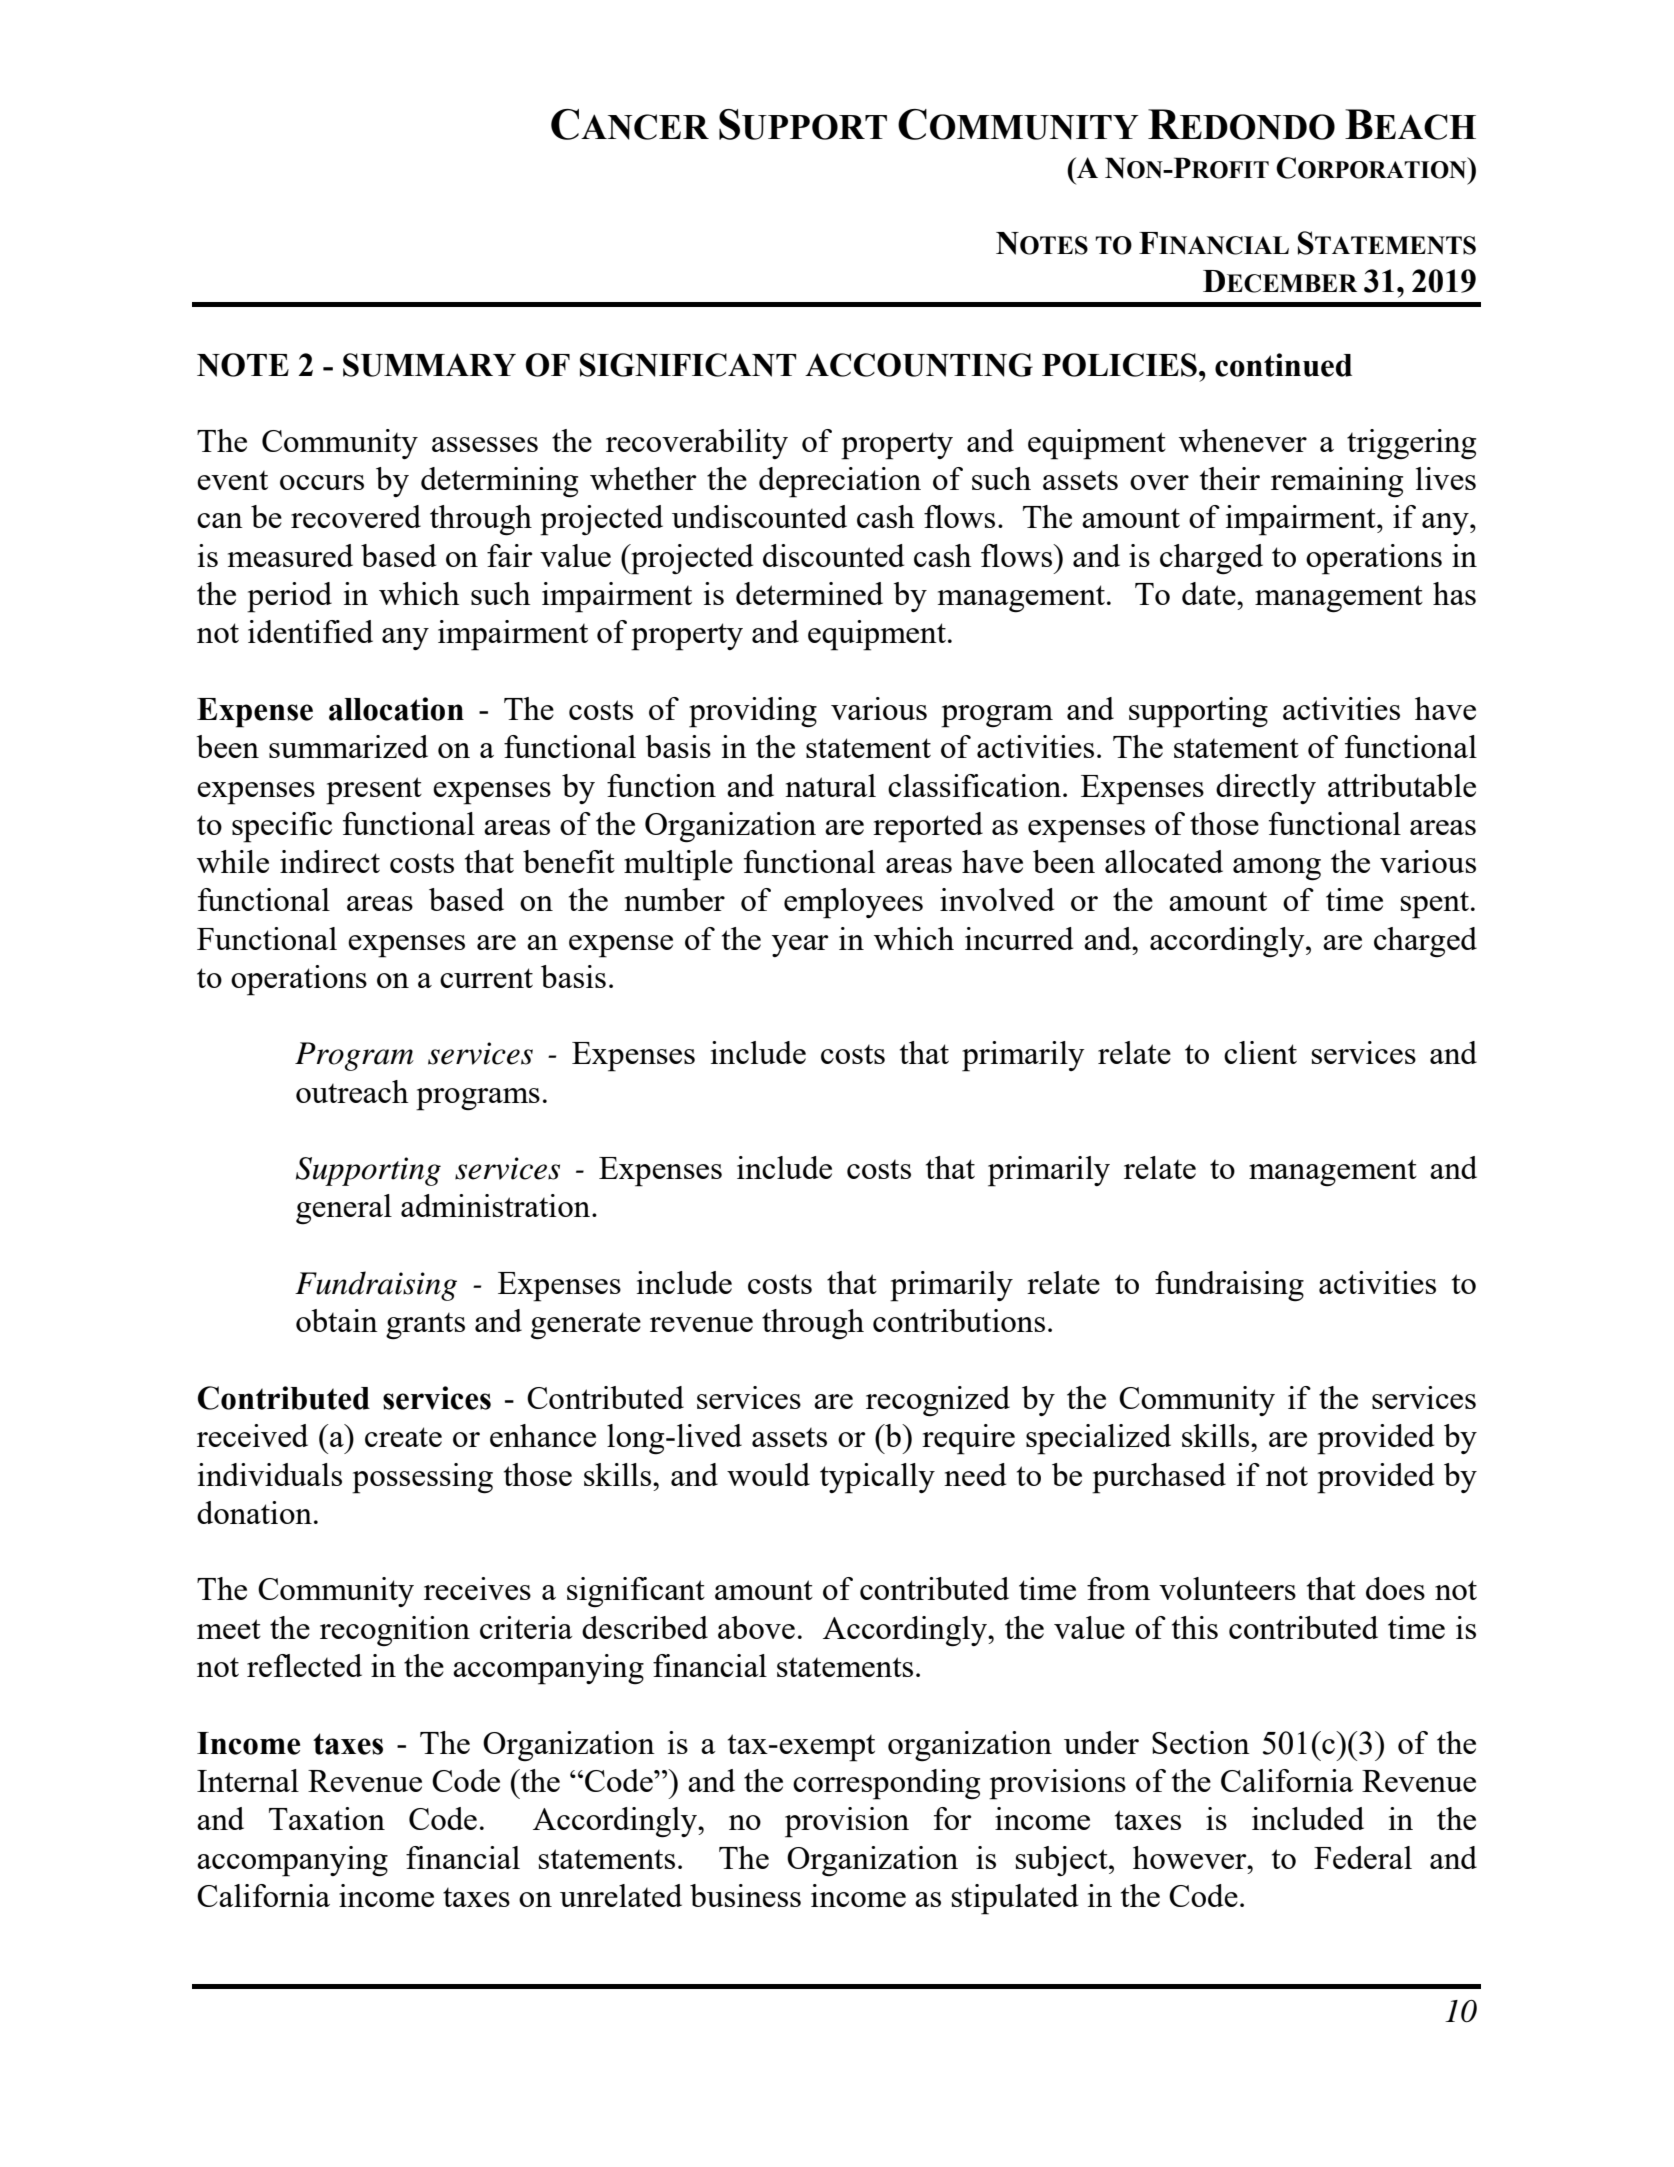 The image size is (1674, 2167). Describe the element at coordinates (374, 791) in the document. I see `present` at that location.
